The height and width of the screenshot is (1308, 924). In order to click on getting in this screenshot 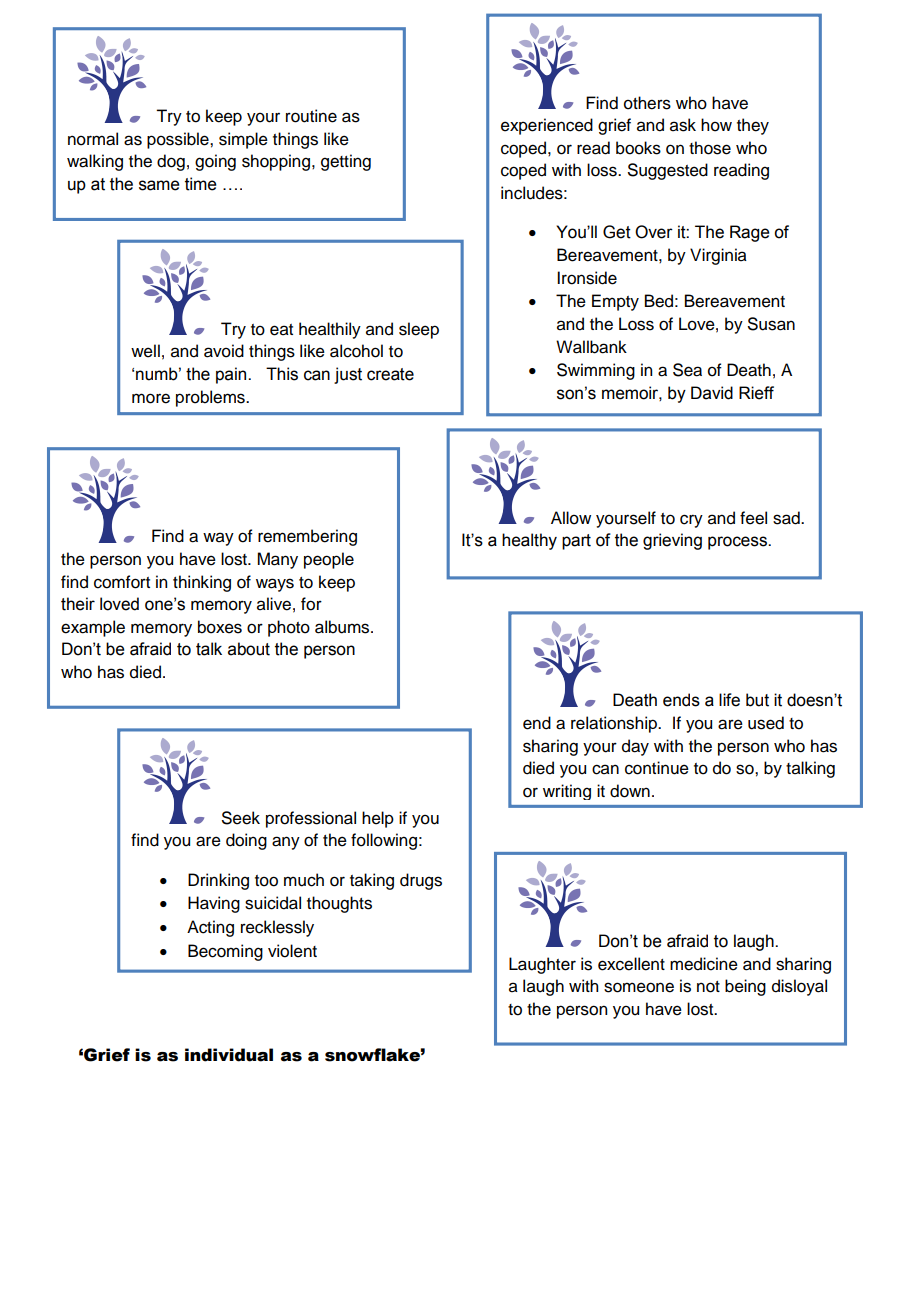, I will do `click(346, 162)`.
